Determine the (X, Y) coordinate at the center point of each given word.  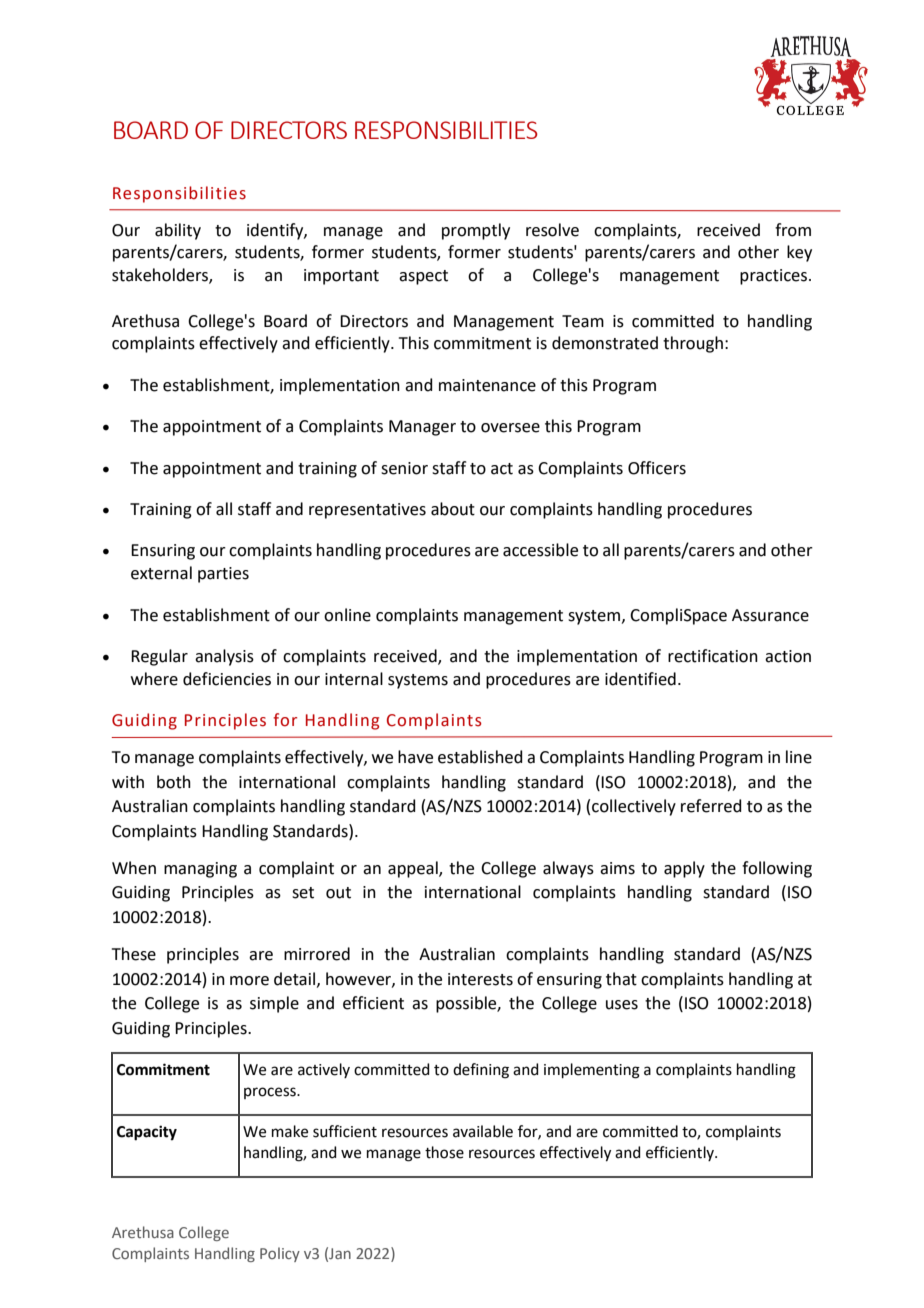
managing (200, 870)
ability (178, 231)
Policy (280, 1254)
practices (775, 277)
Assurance (770, 615)
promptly (476, 231)
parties (223, 575)
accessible (540, 550)
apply (684, 869)
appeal (414, 869)
